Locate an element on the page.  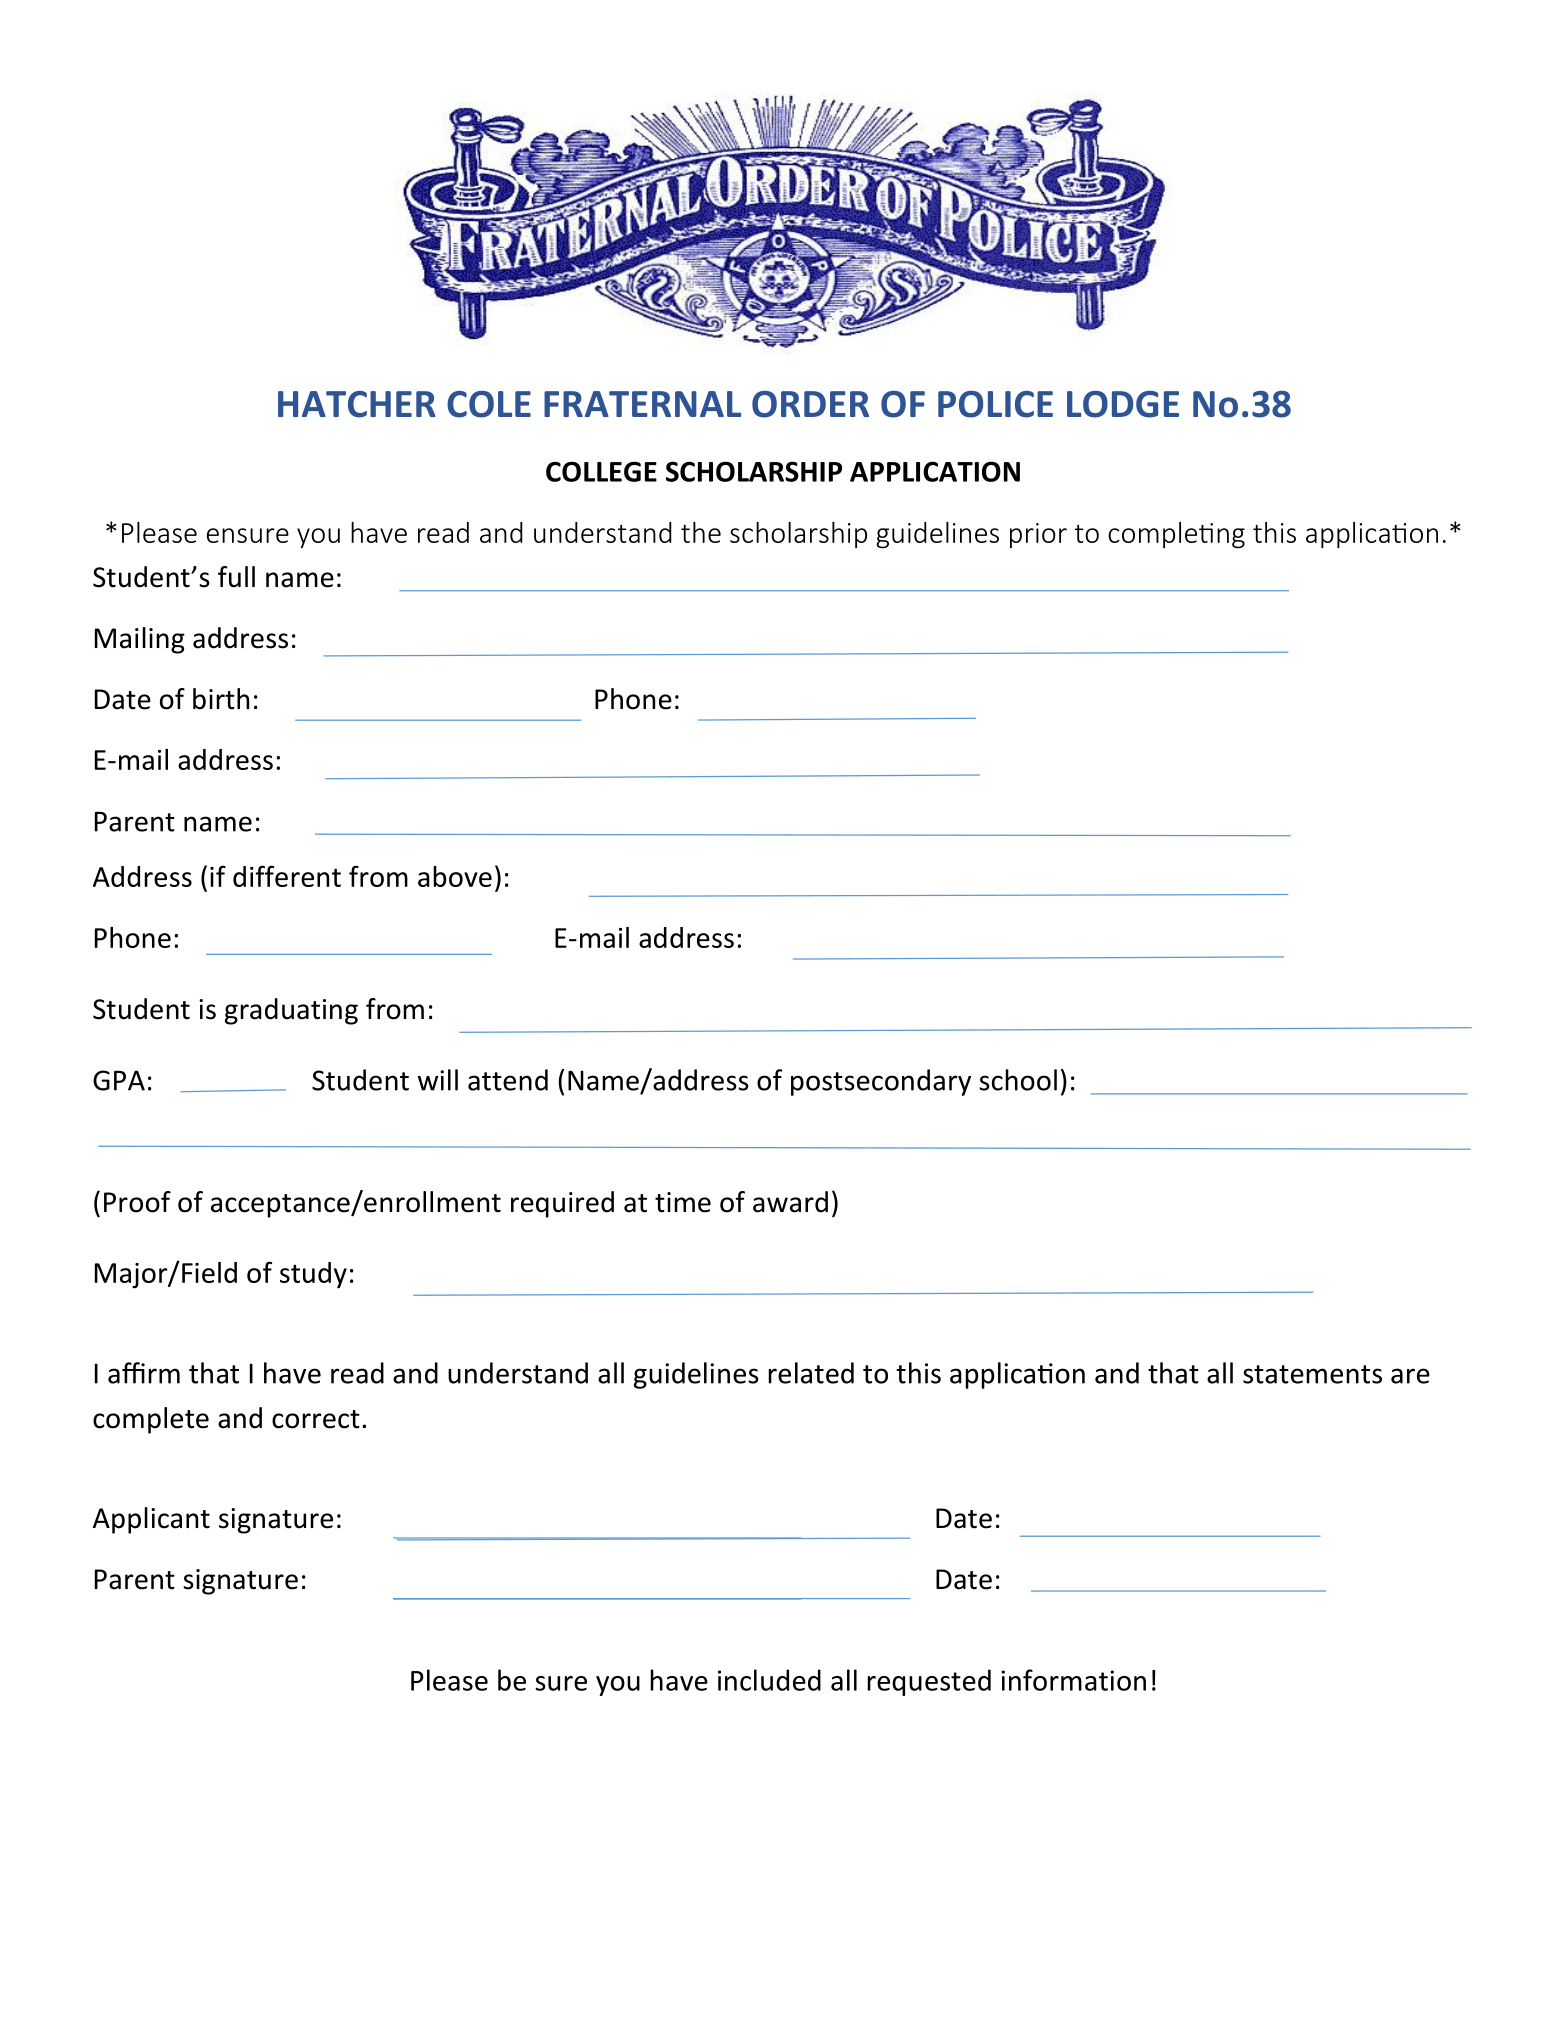
time is located at coordinates (683, 1202).
